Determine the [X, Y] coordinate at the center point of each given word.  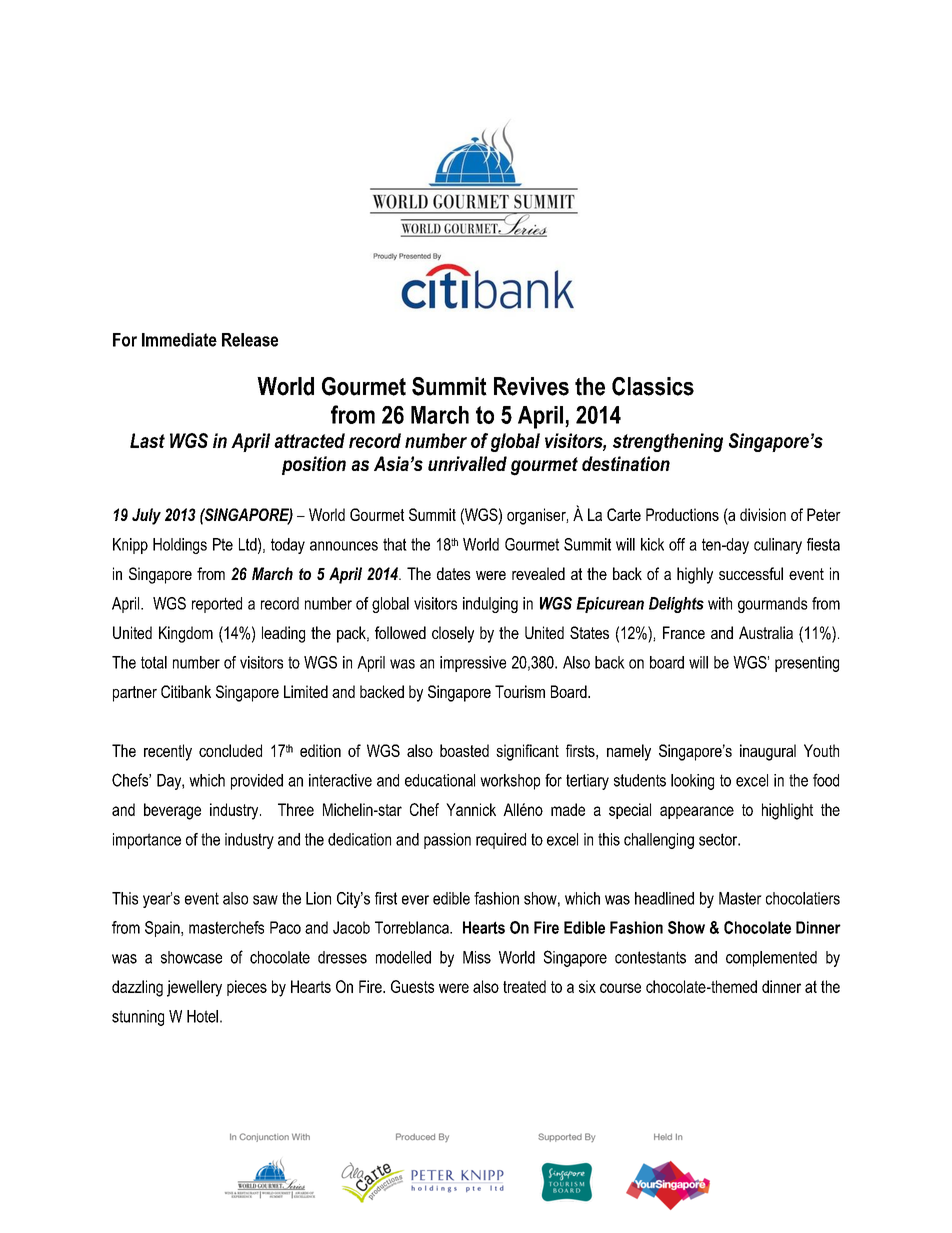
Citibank [186, 691]
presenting [807, 664]
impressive [473, 664]
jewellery [194, 988]
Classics [653, 386]
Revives [531, 386]
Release [250, 340]
